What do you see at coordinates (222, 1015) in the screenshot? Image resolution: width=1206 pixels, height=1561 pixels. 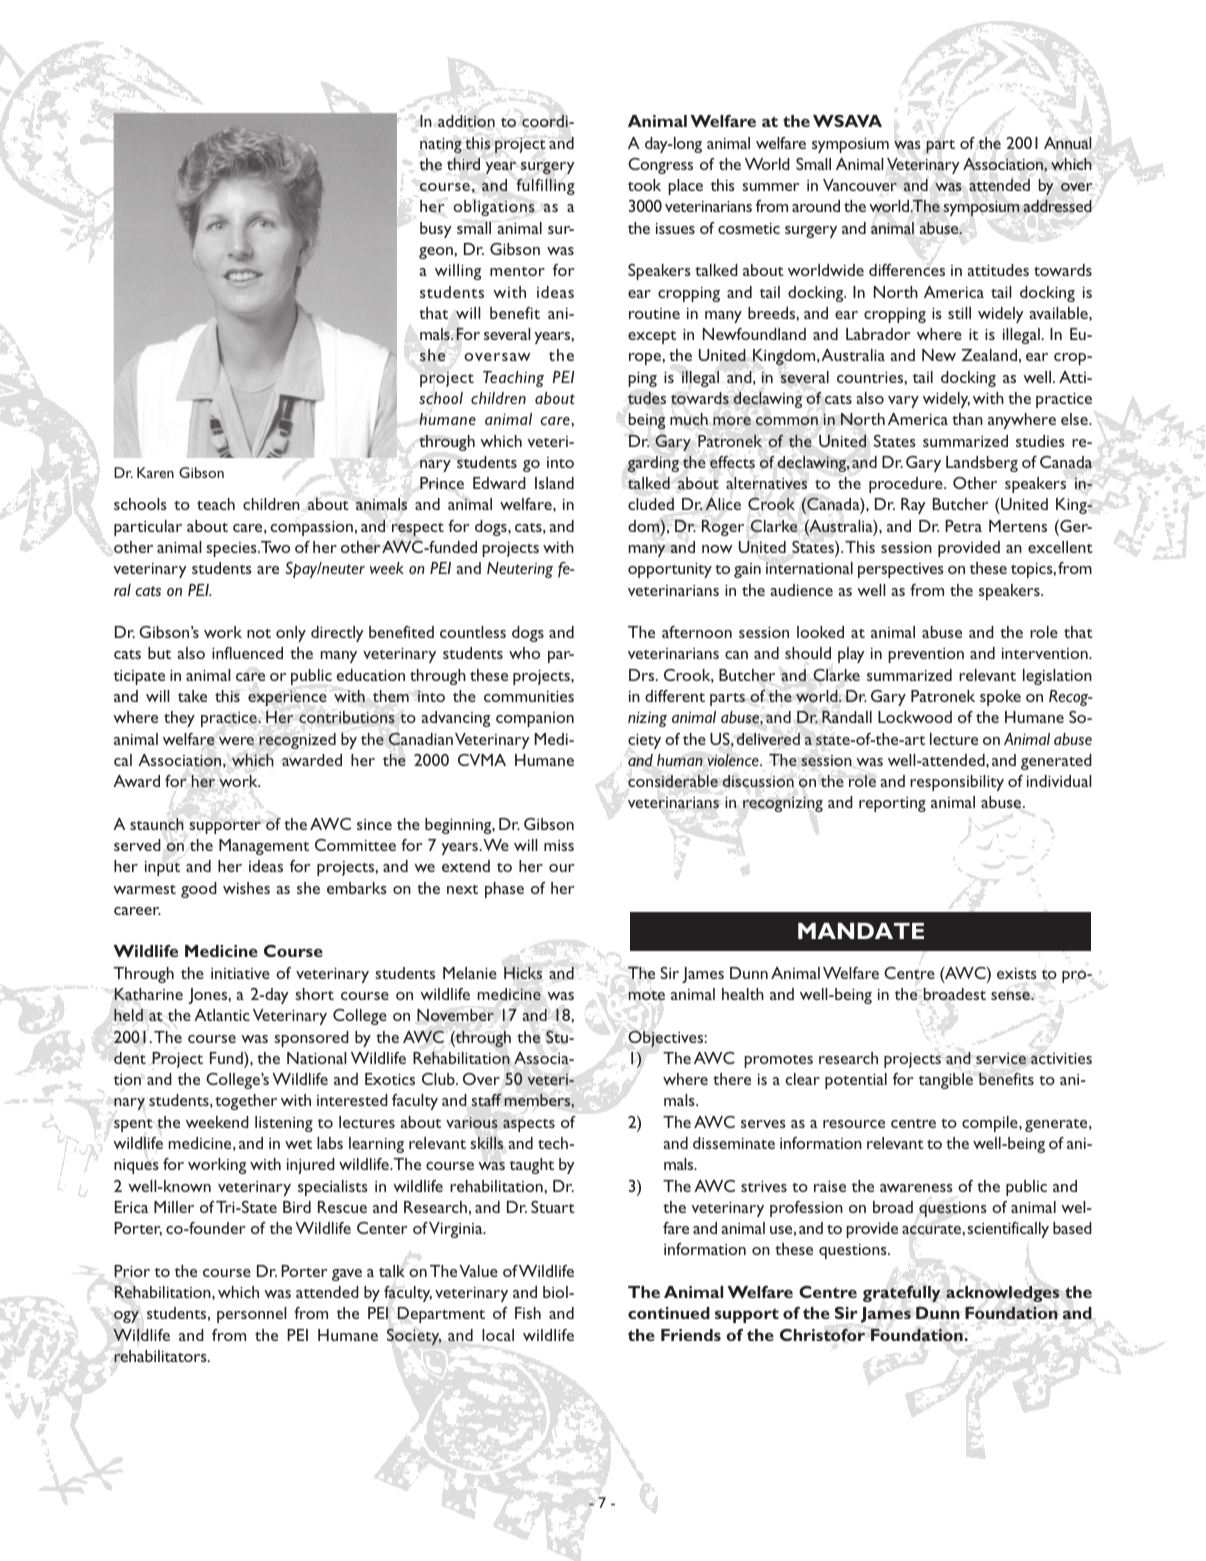 I see `Atlantic` at bounding box center [222, 1015].
